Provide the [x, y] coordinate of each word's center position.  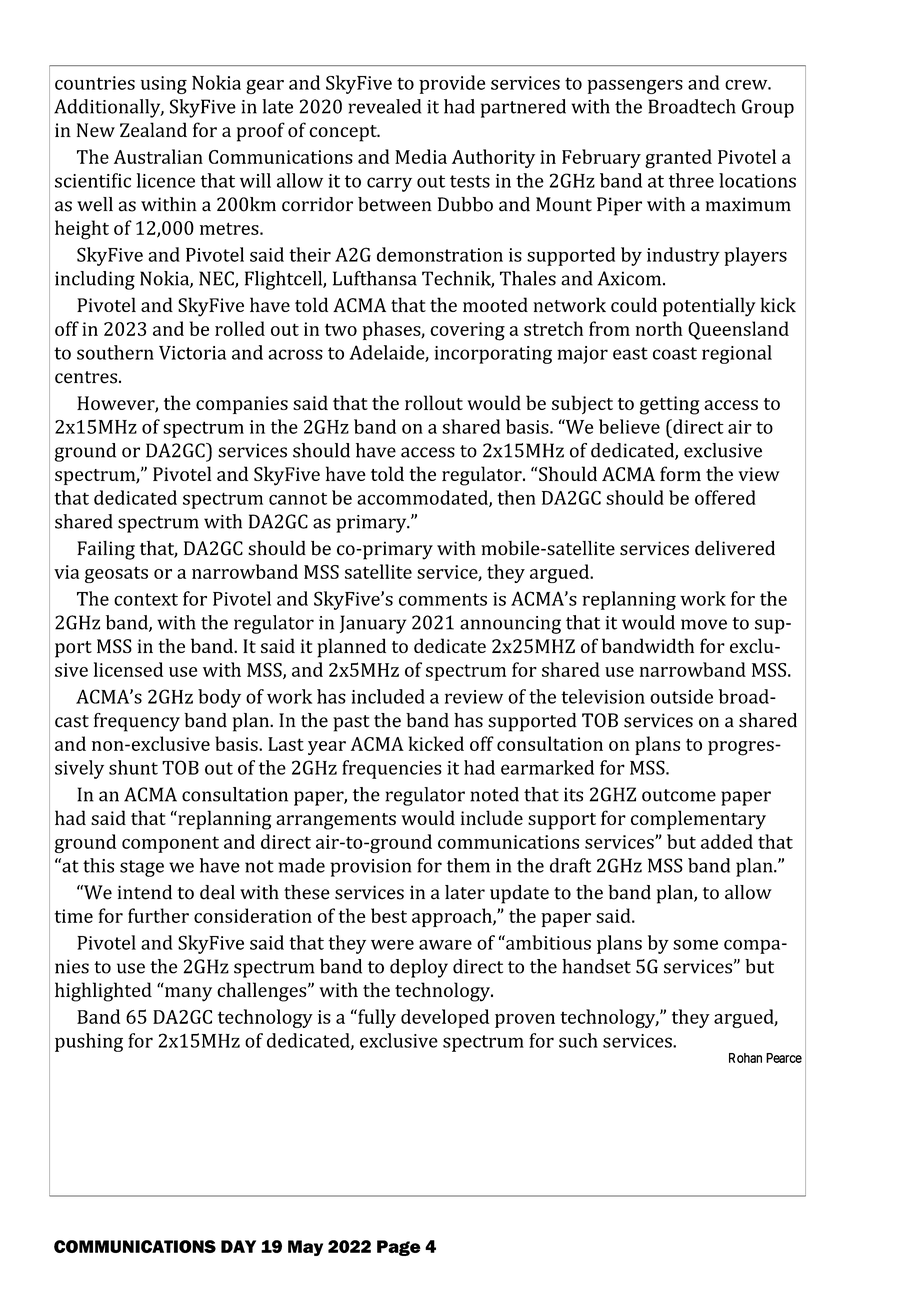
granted [678, 158]
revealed [384, 106]
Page [399, 1248]
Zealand [153, 129]
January [373, 624]
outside [681, 696]
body [219, 698]
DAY [238, 1246]
